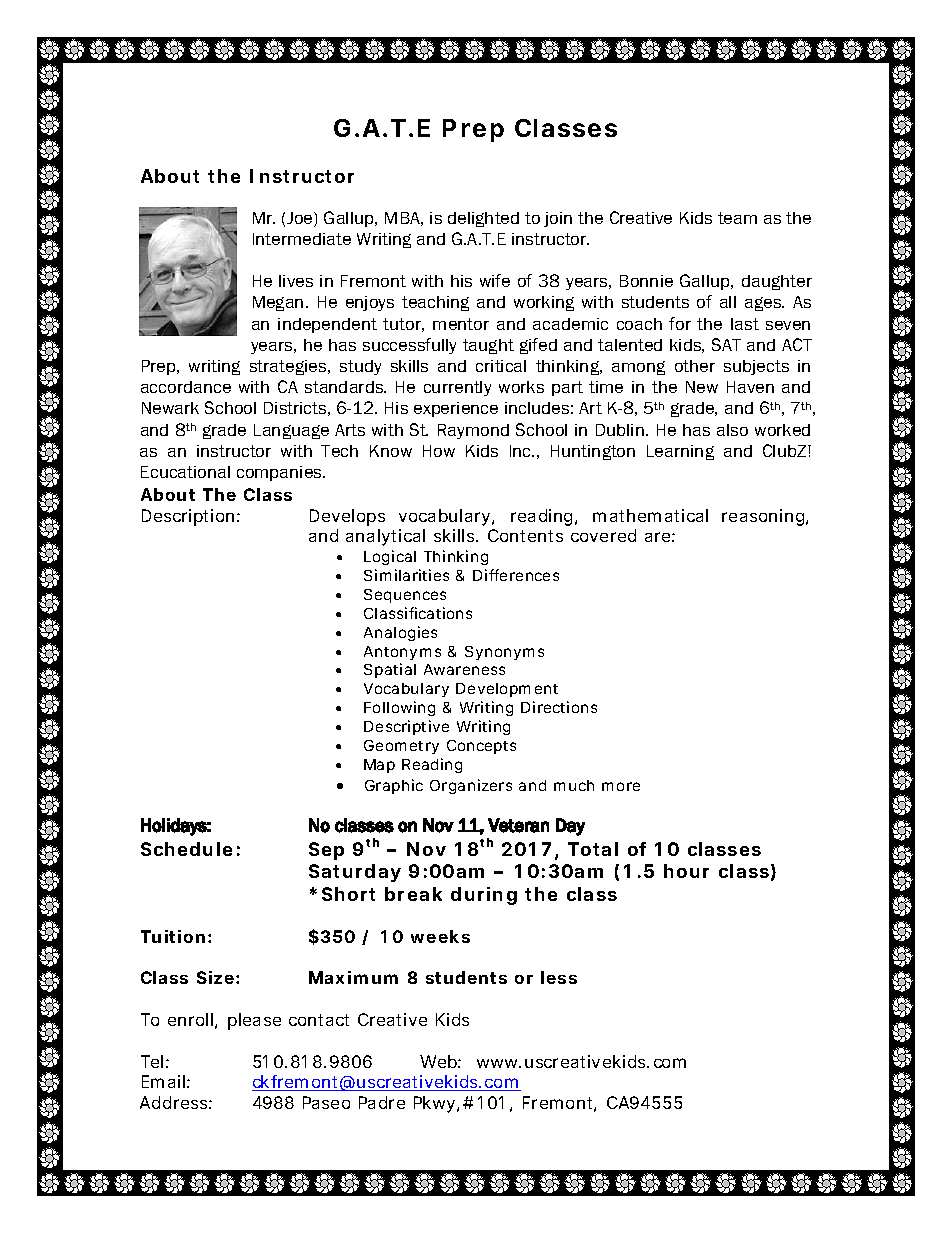 The height and width of the page is (1233, 952). I want to click on delighted, so click(483, 219).
